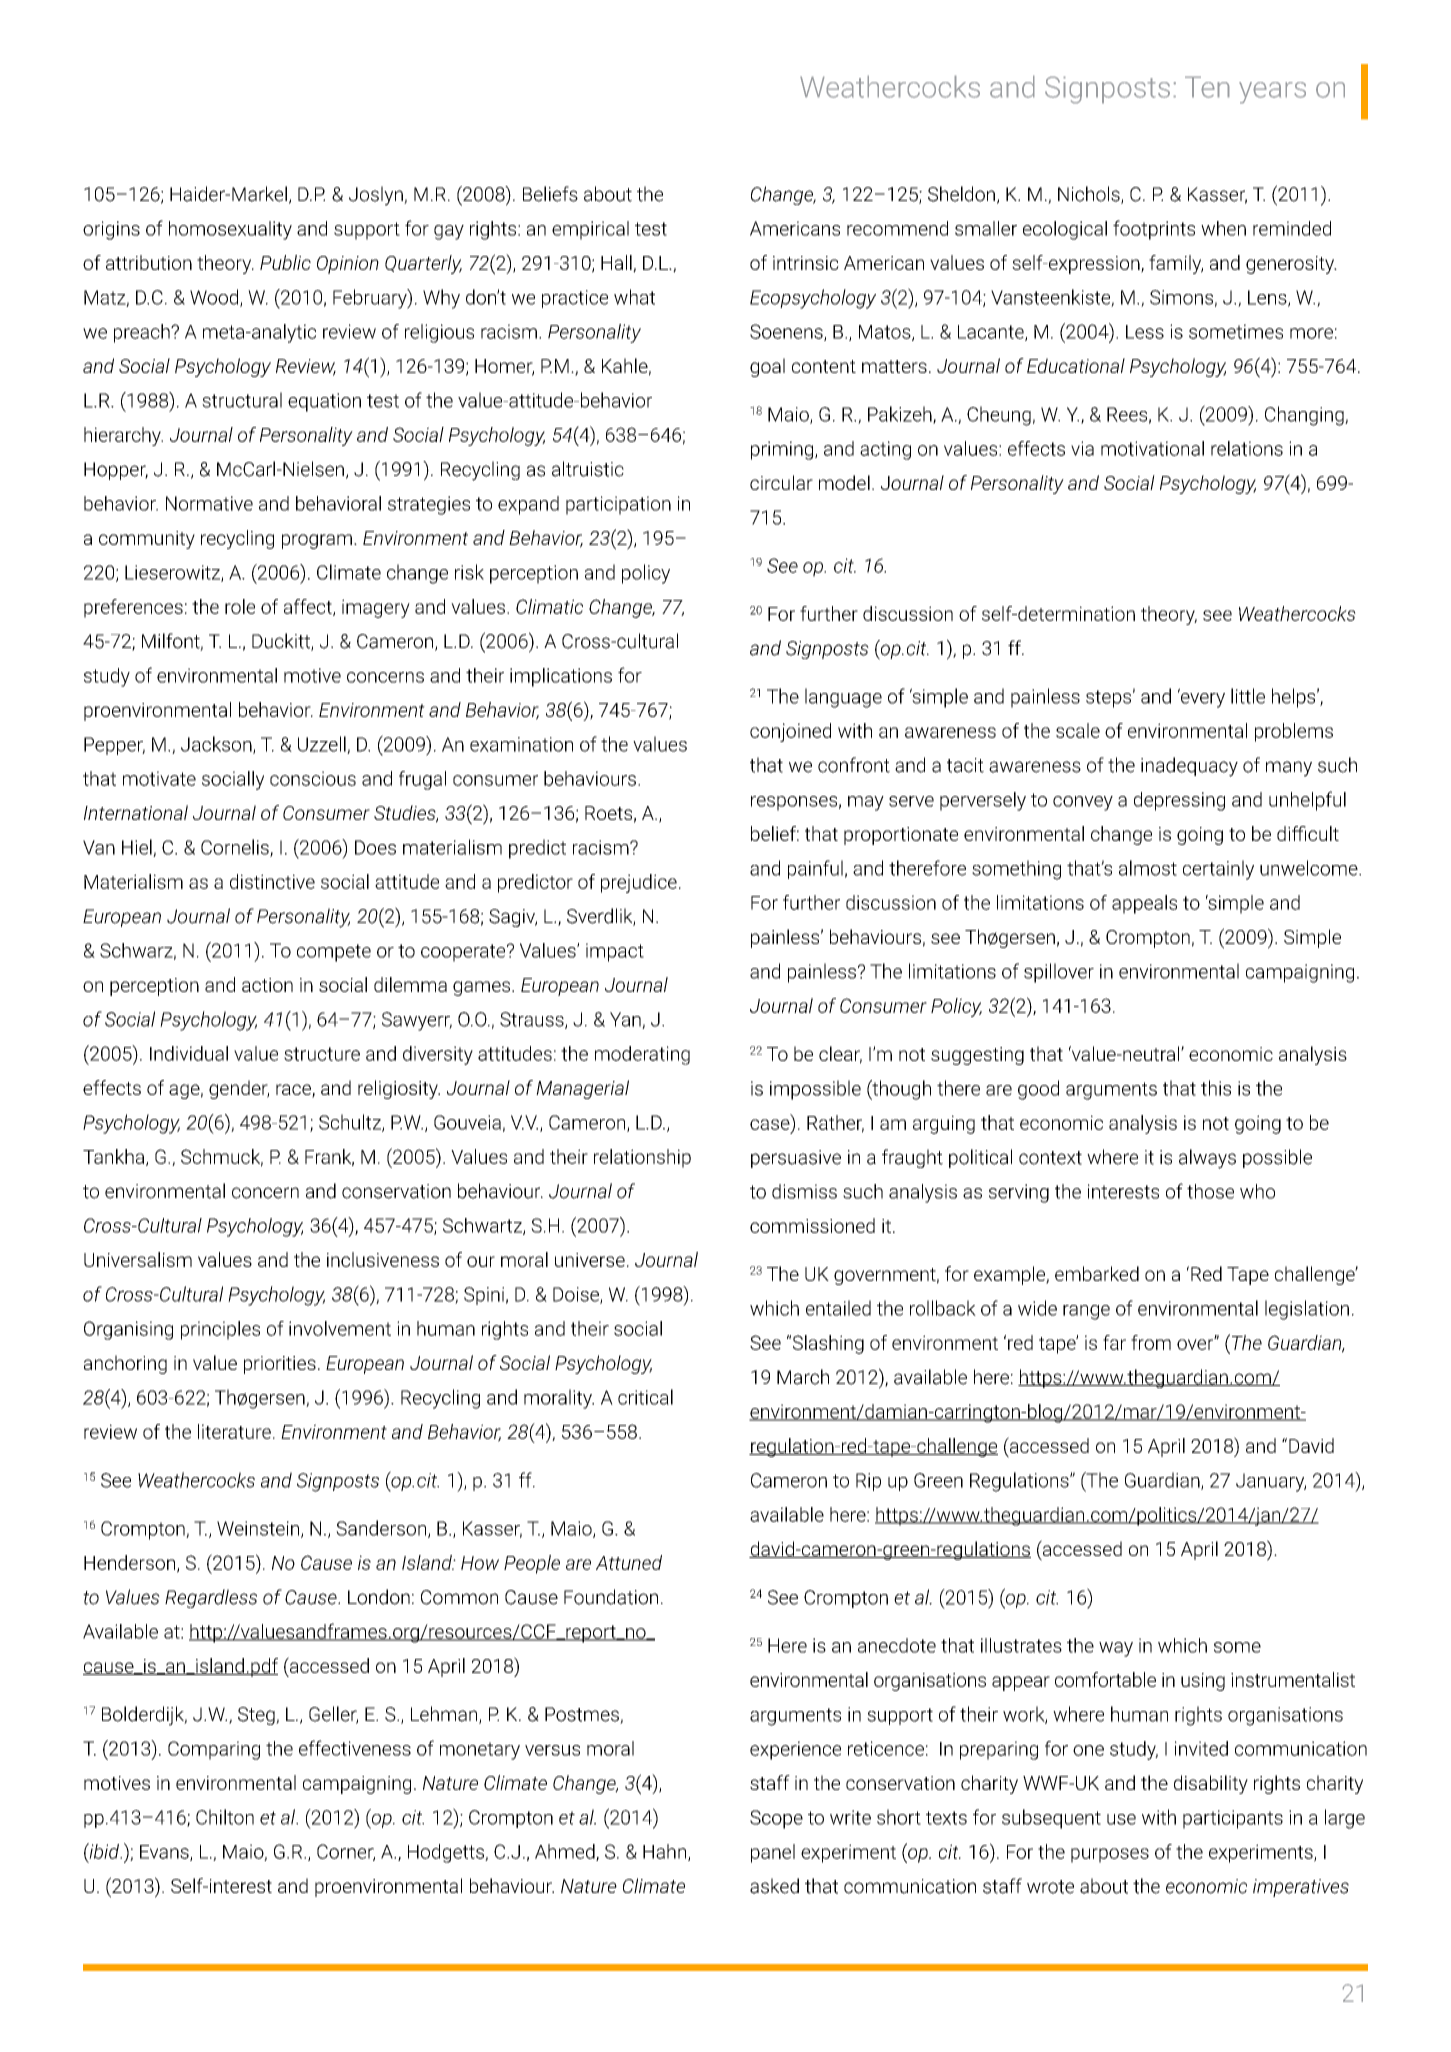 This screenshot has width=1451, height=2052. Describe the element at coordinates (346, 1852) in the screenshot. I see `Corner` at that location.
